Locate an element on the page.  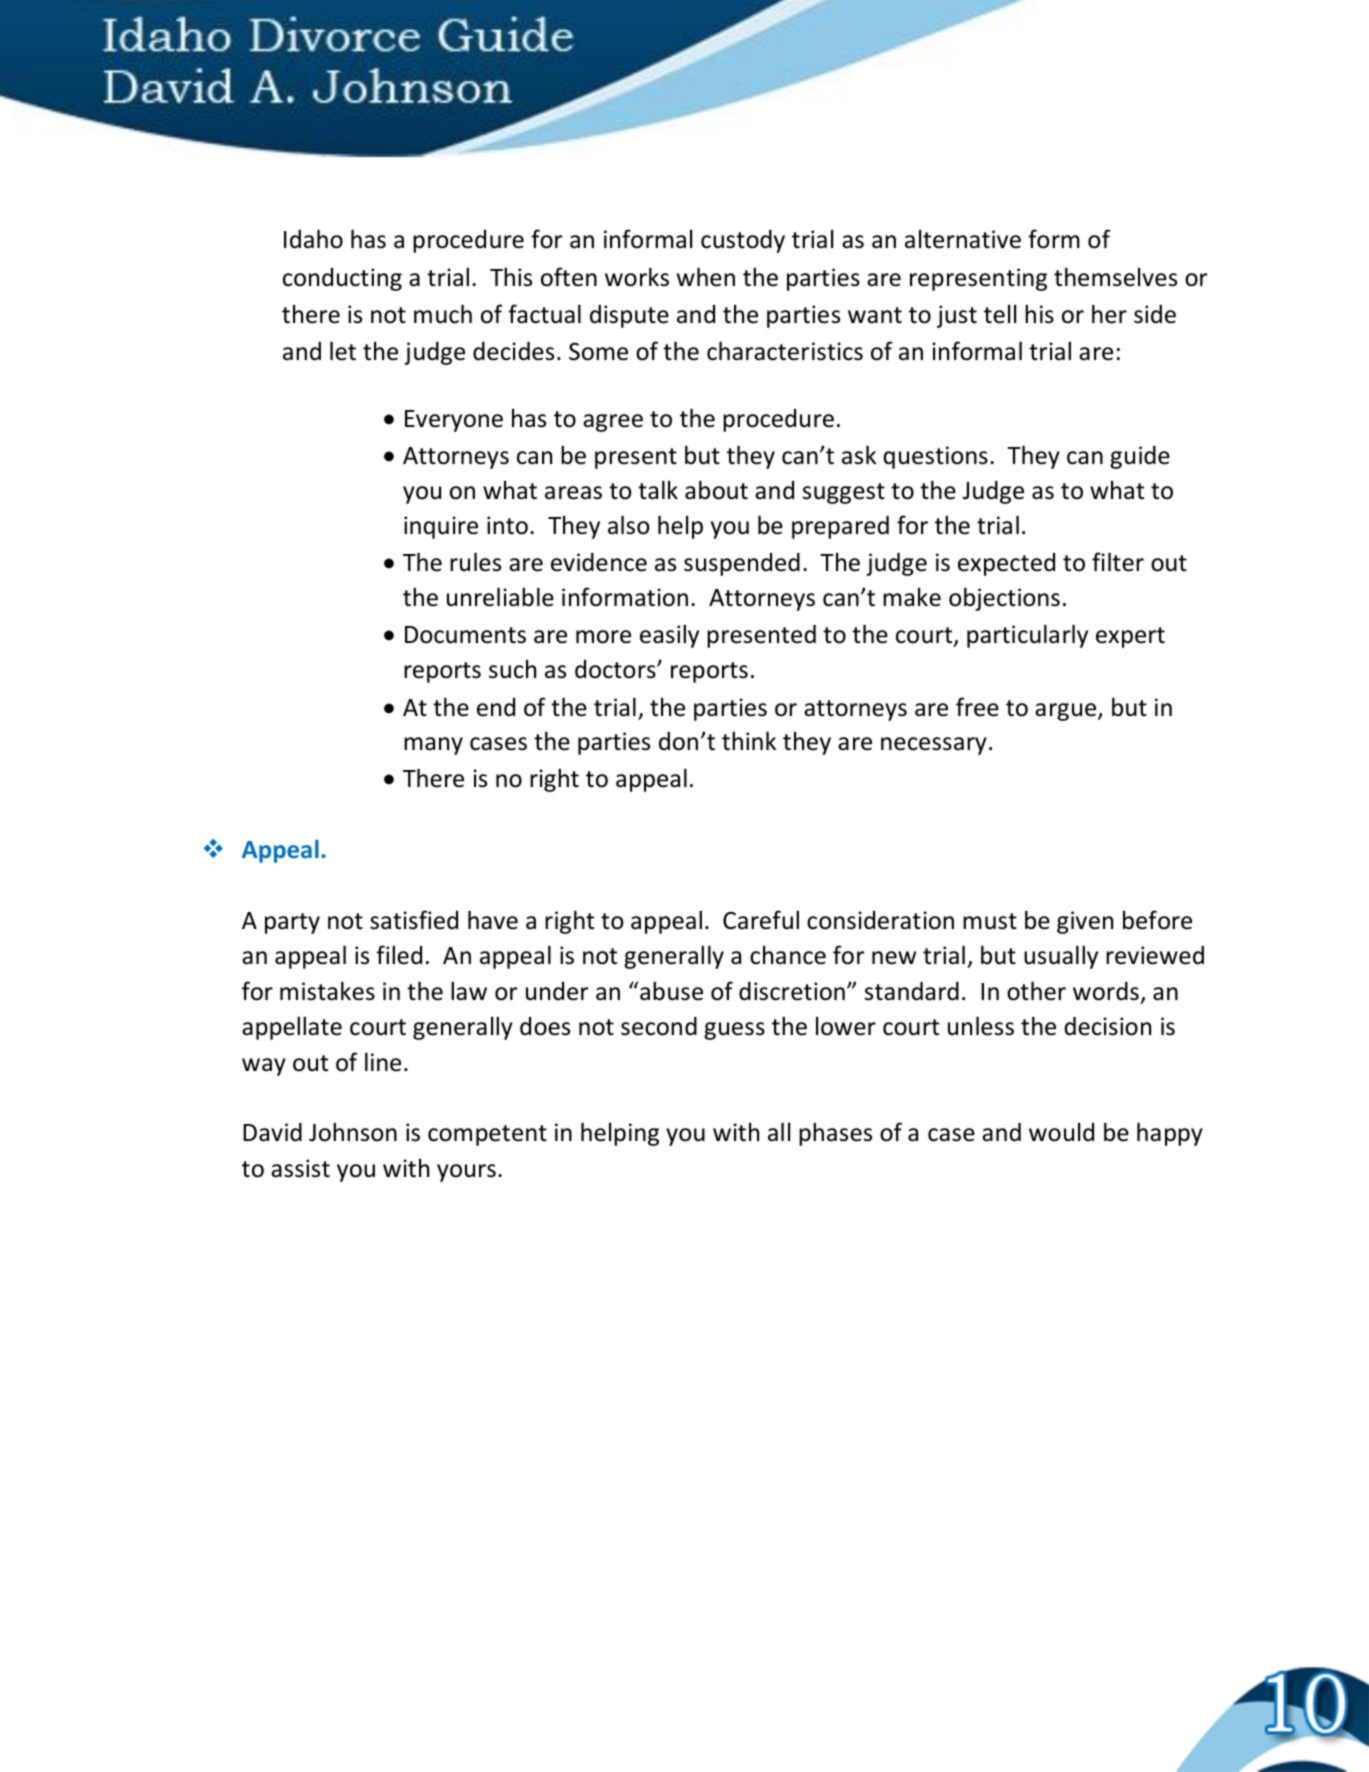
expected is located at coordinates (1006, 564).
